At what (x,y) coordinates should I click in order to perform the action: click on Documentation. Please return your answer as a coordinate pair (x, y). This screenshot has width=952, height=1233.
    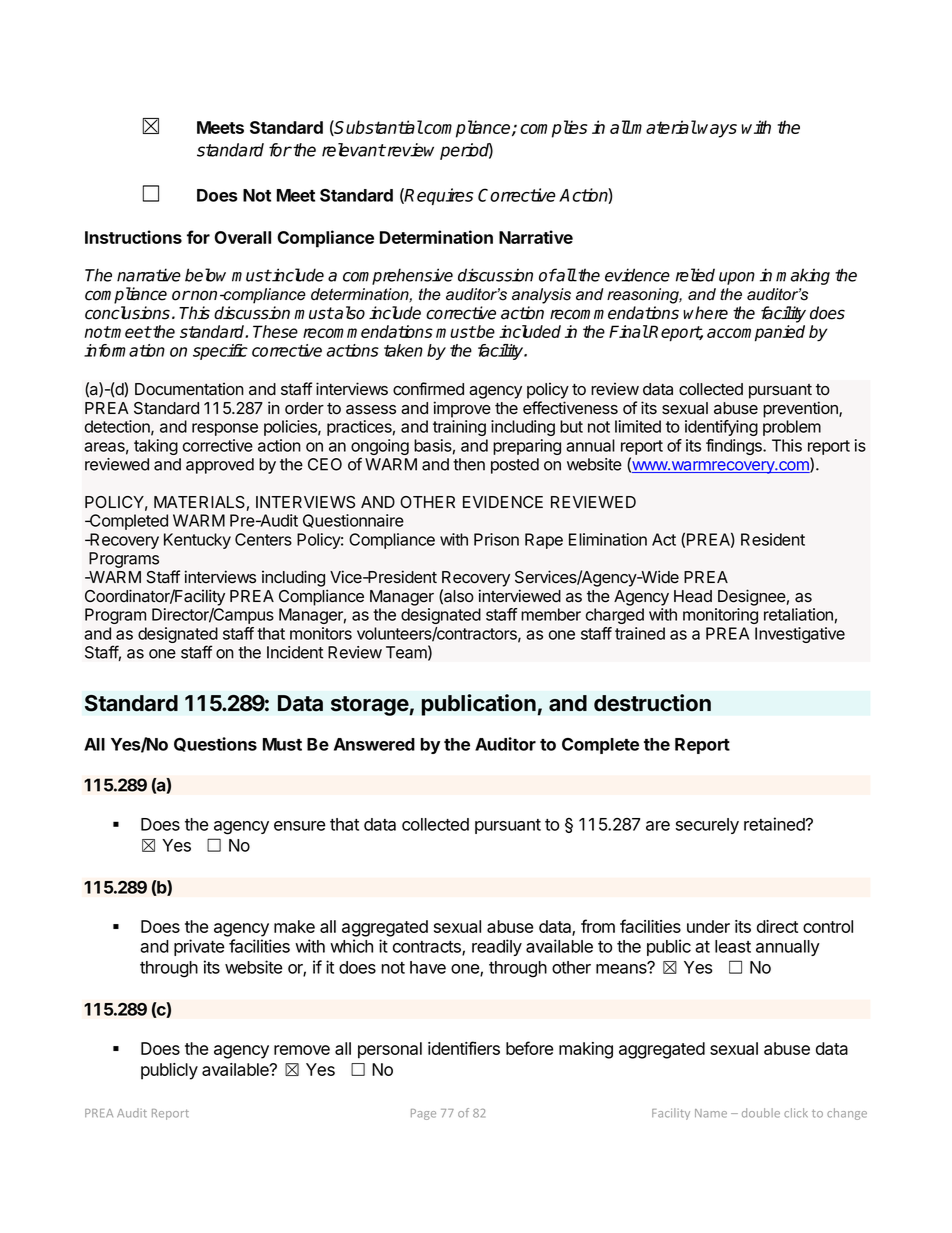
    Looking at the image, I should click on (189, 389).
